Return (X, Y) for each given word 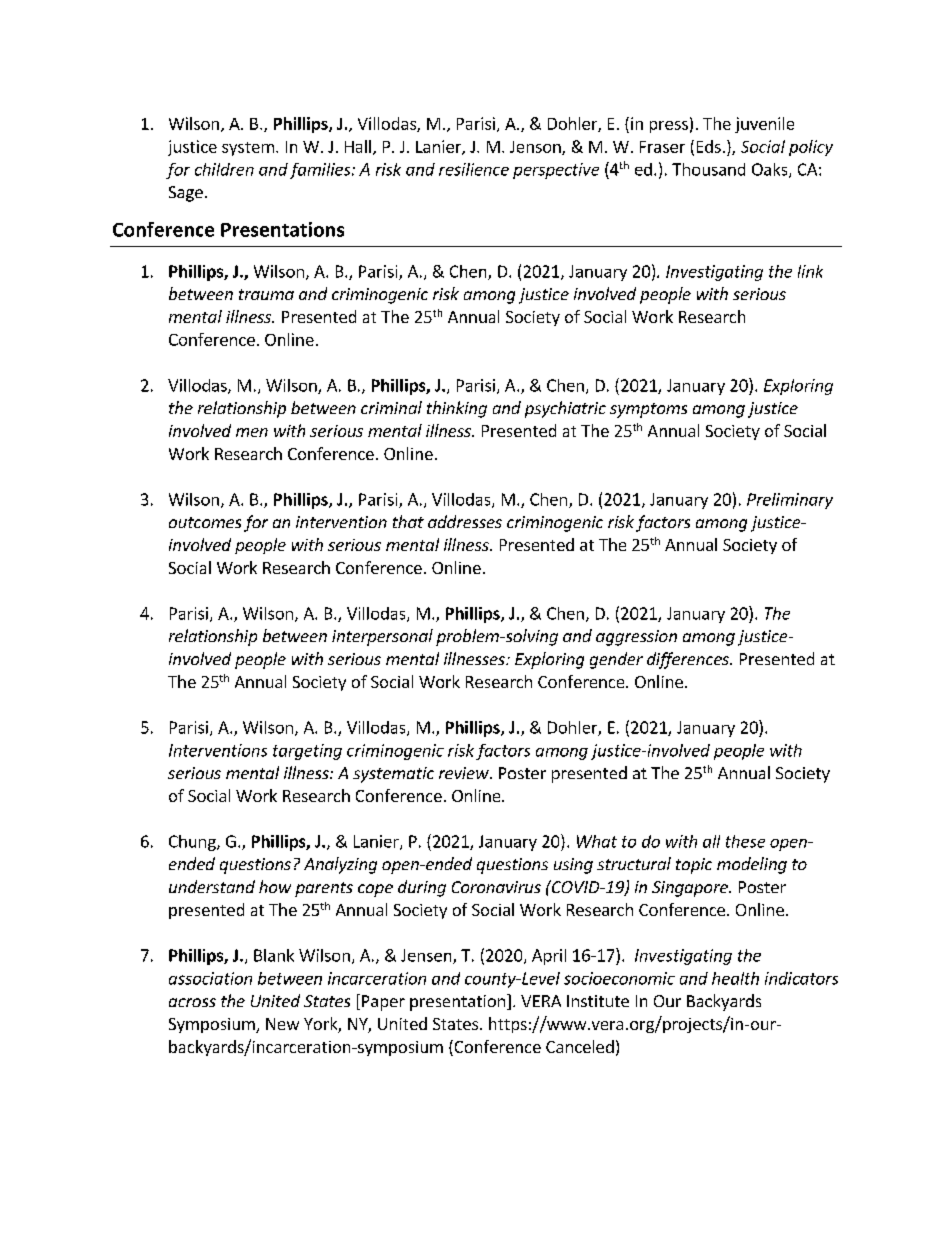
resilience (474, 169)
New (282, 1024)
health (735, 978)
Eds (709, 146)
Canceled (580, 1046)
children (224, 169)
